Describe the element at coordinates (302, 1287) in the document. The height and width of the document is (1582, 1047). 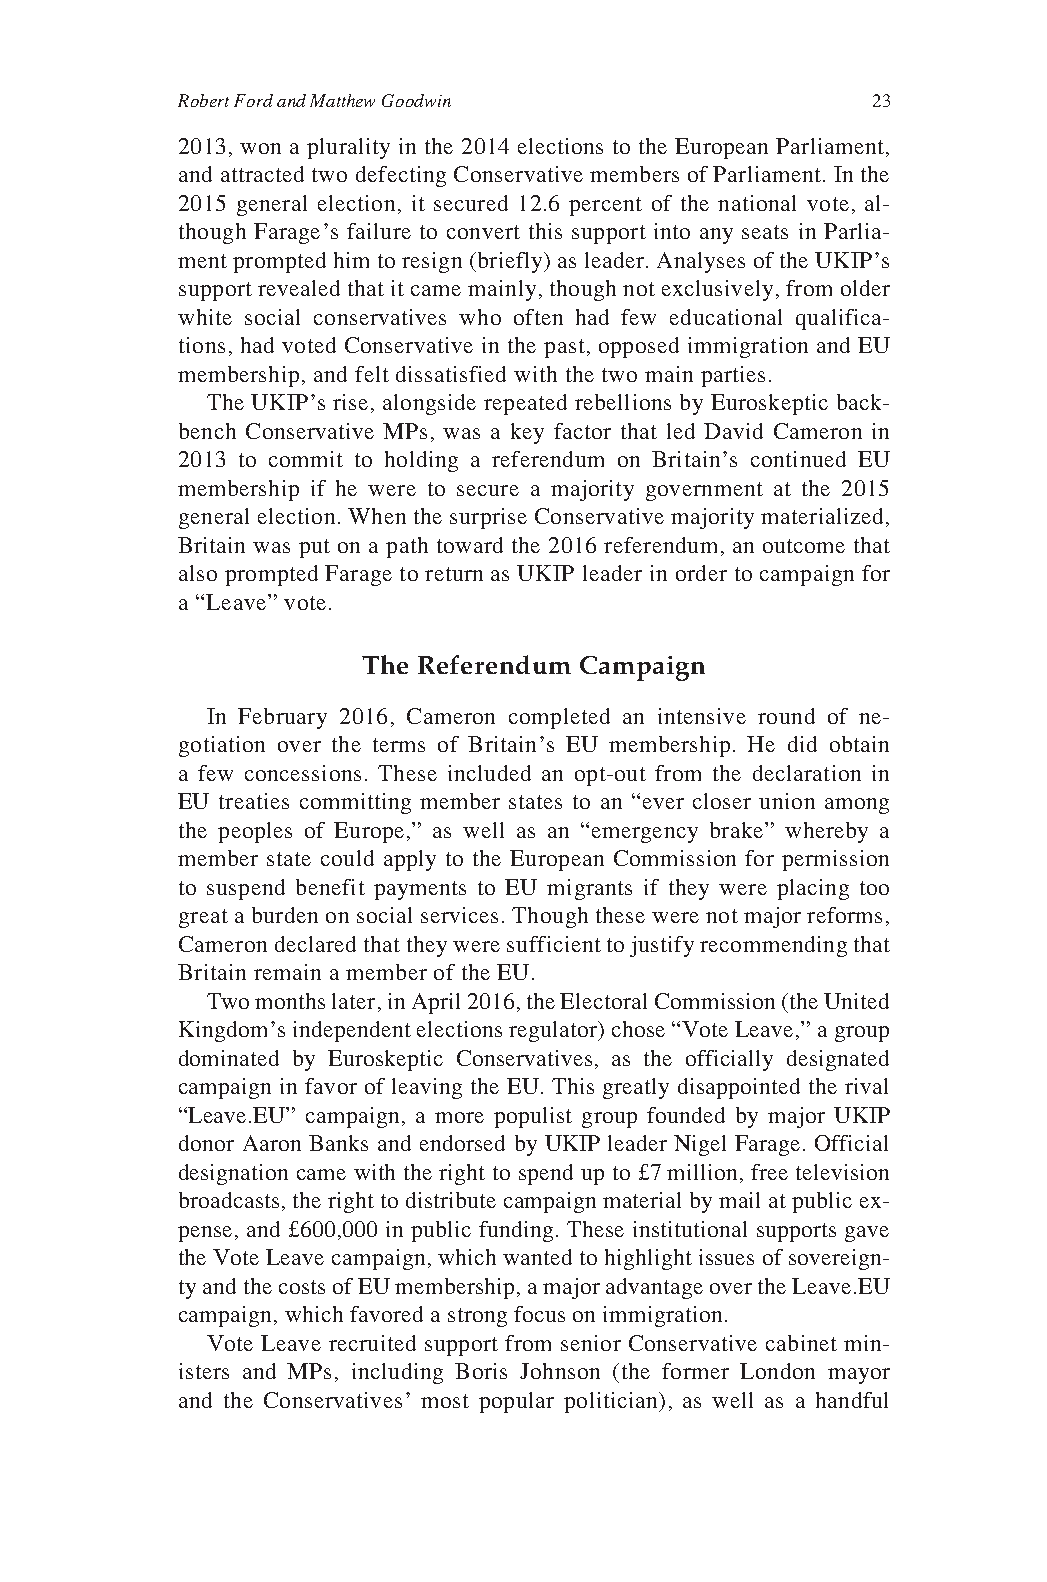
I see `costs` at that location.
